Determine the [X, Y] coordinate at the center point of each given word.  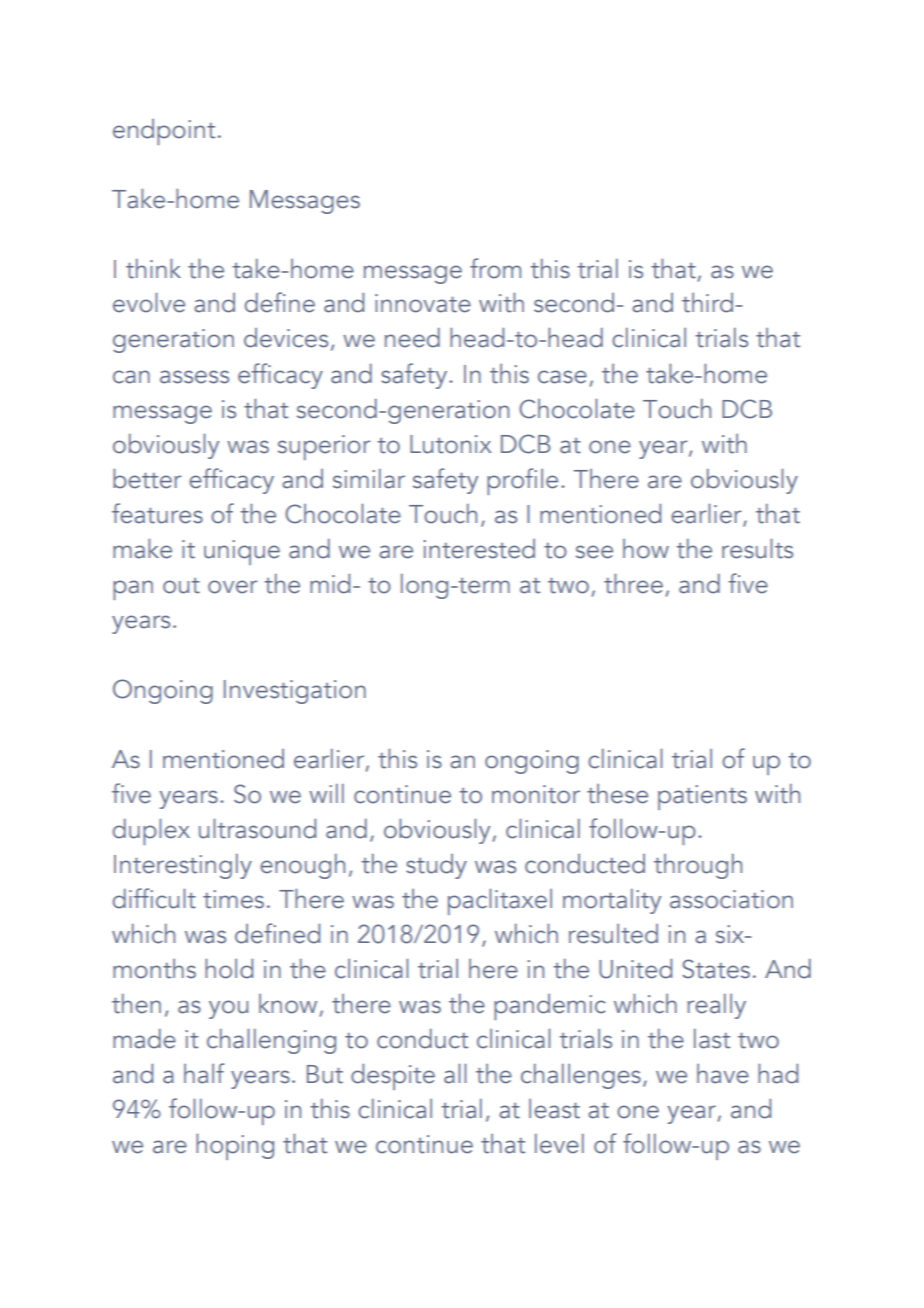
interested [479, 549]
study [436, 866]
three [633, 584]
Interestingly [183, 866]
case [562, 377]
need [412, 338]
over [233, 587]
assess [194, 377]
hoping [235, 1147]
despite [393, 1077]
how [646, 549]
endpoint [164, 132]
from [495, 268]
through [698, 866]
